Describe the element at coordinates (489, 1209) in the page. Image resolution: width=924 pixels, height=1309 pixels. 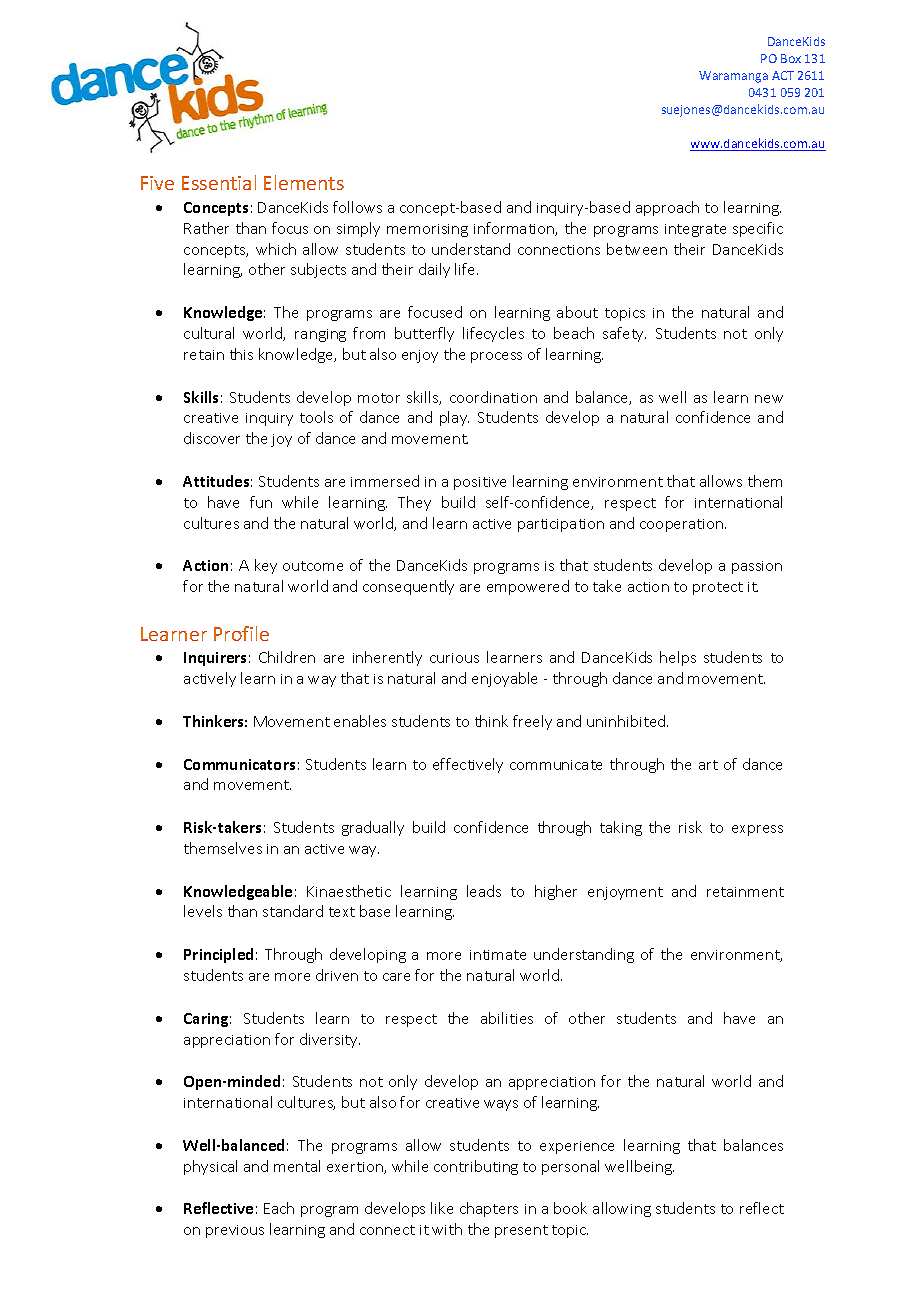
I see `chapters` at that location.
